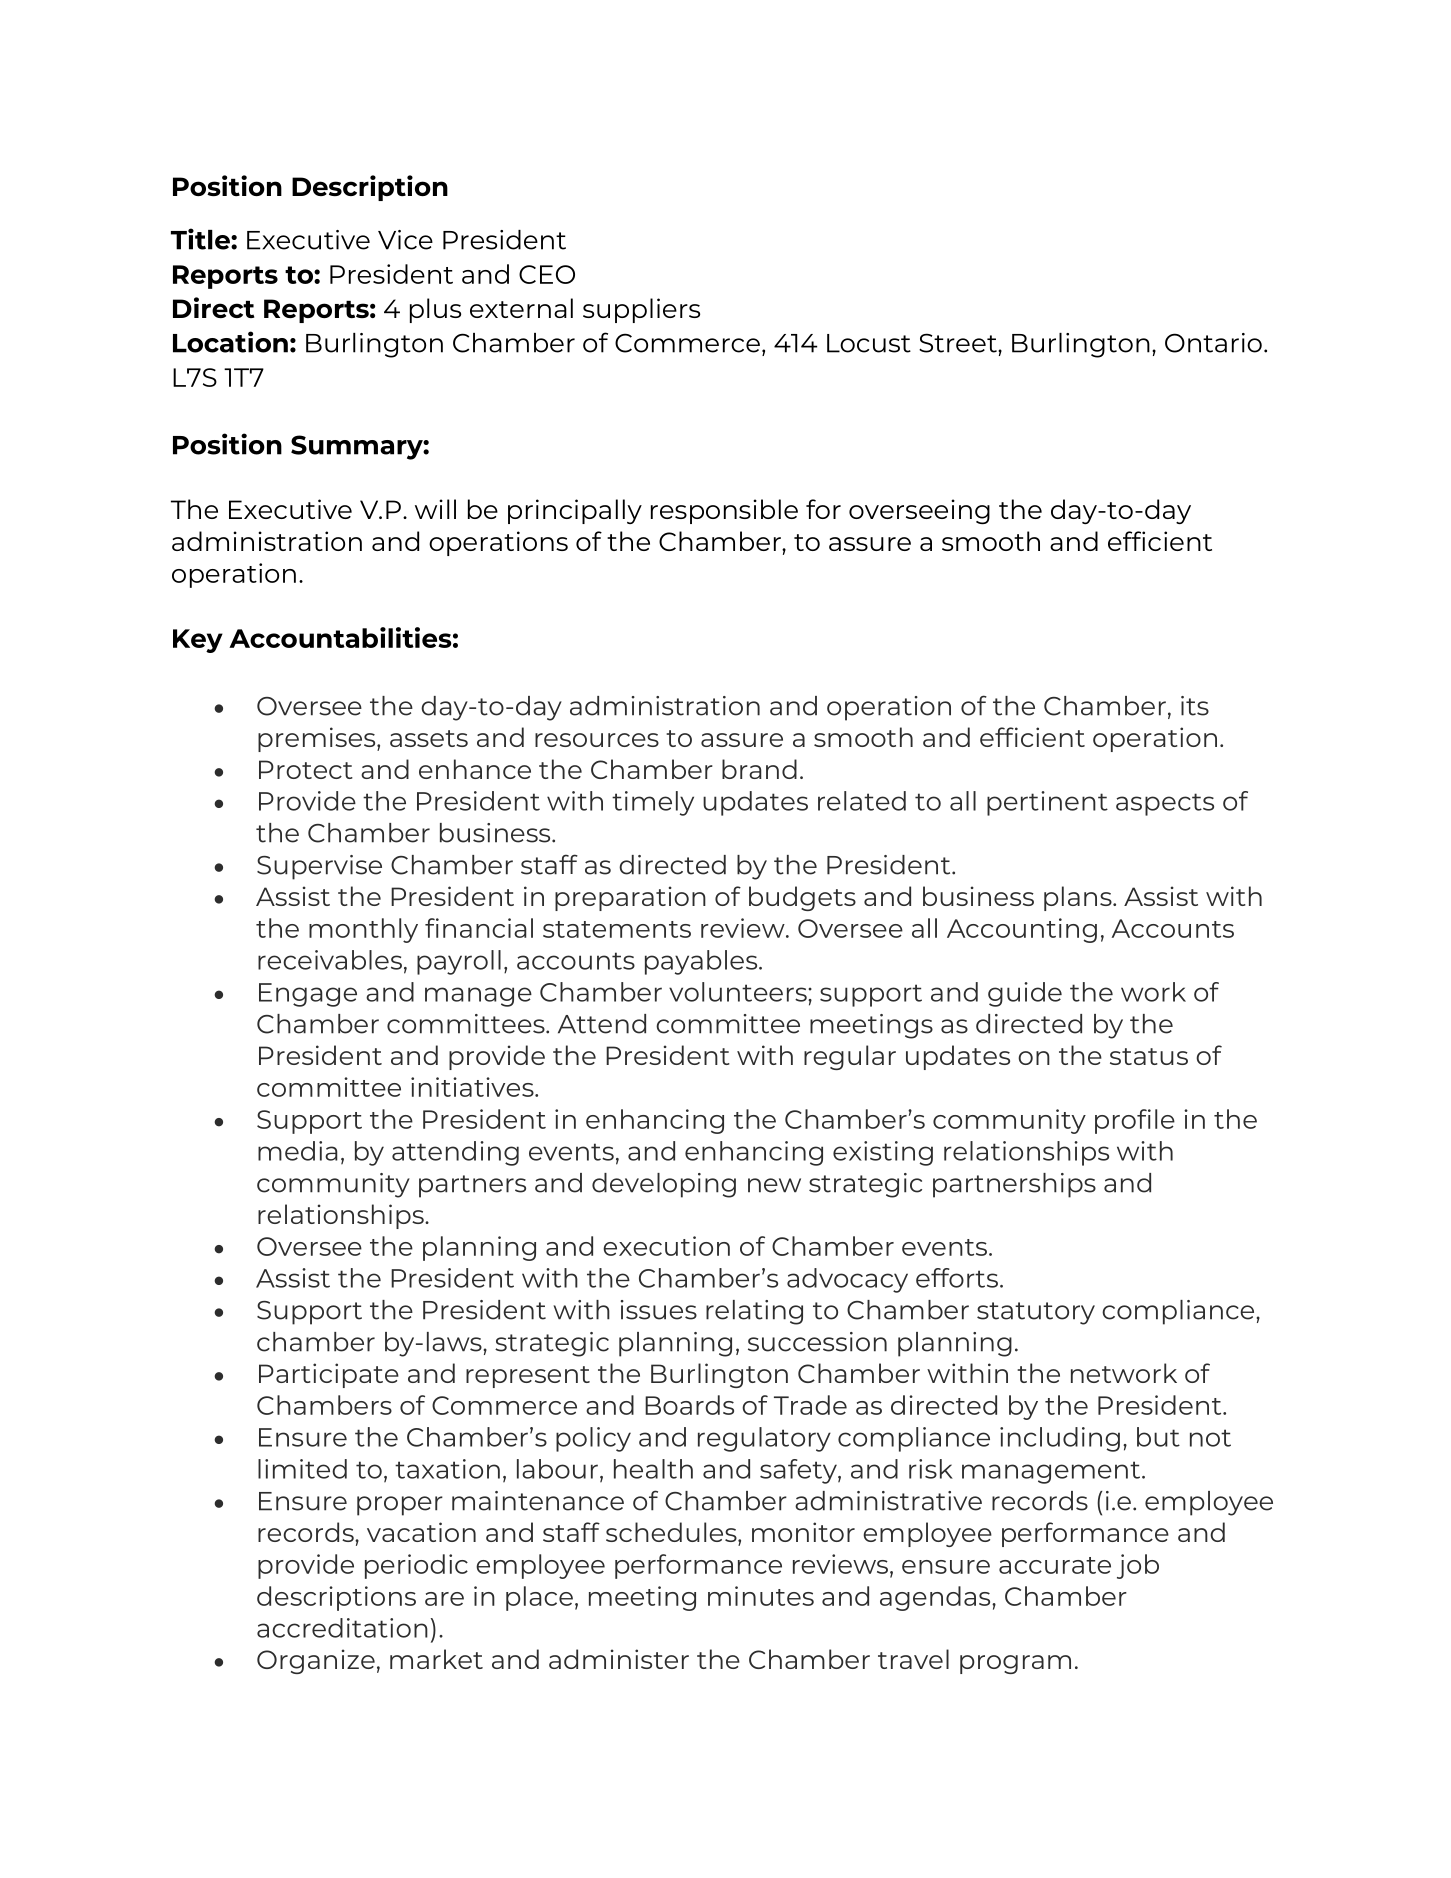 This screenshot has width=1451, height=1878. Describe the element at coordinates (664, 1185) in the screenshot. I see `developing` at that location.
